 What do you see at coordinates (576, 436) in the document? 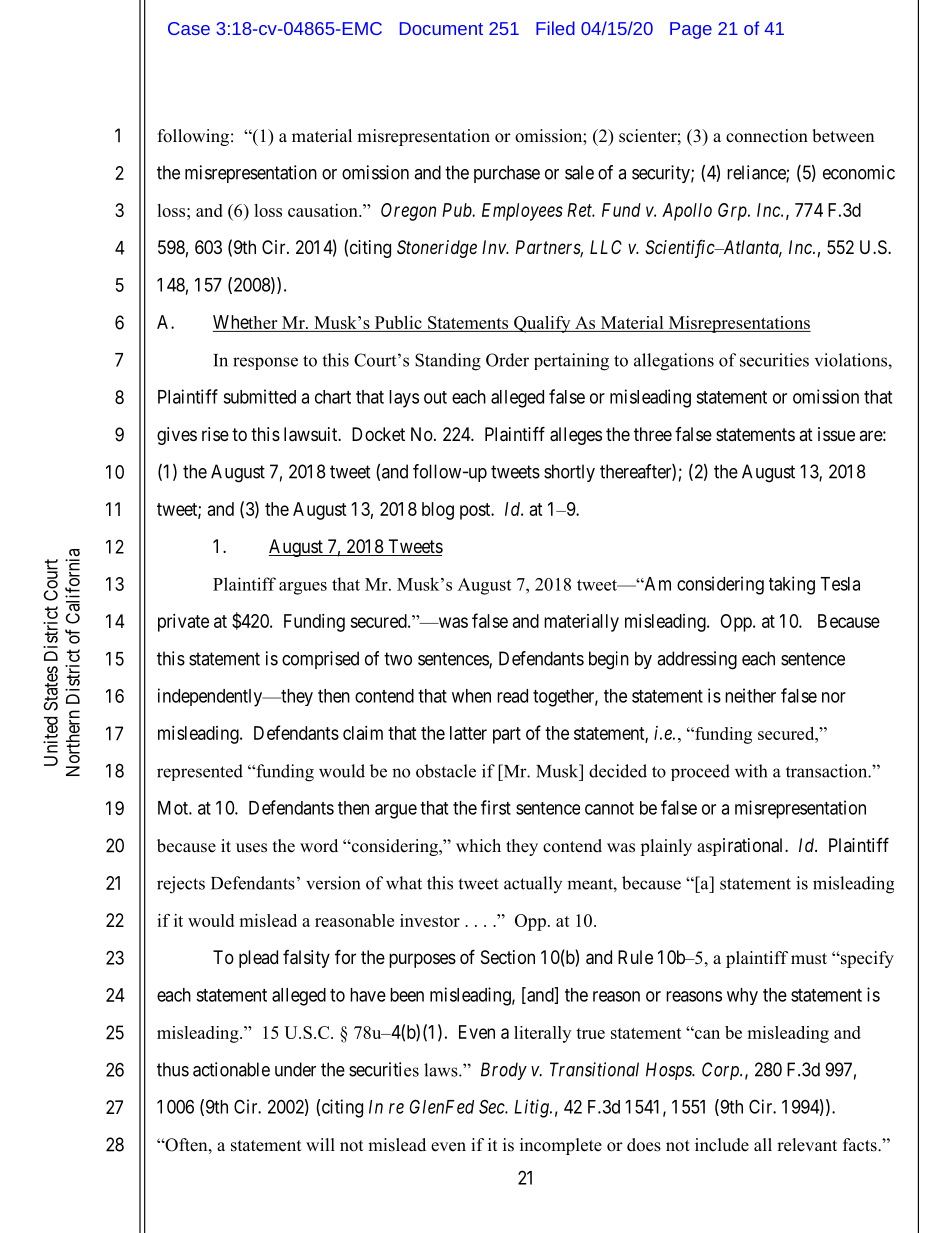
I see `alleges` at bounding box center [576, 436].
